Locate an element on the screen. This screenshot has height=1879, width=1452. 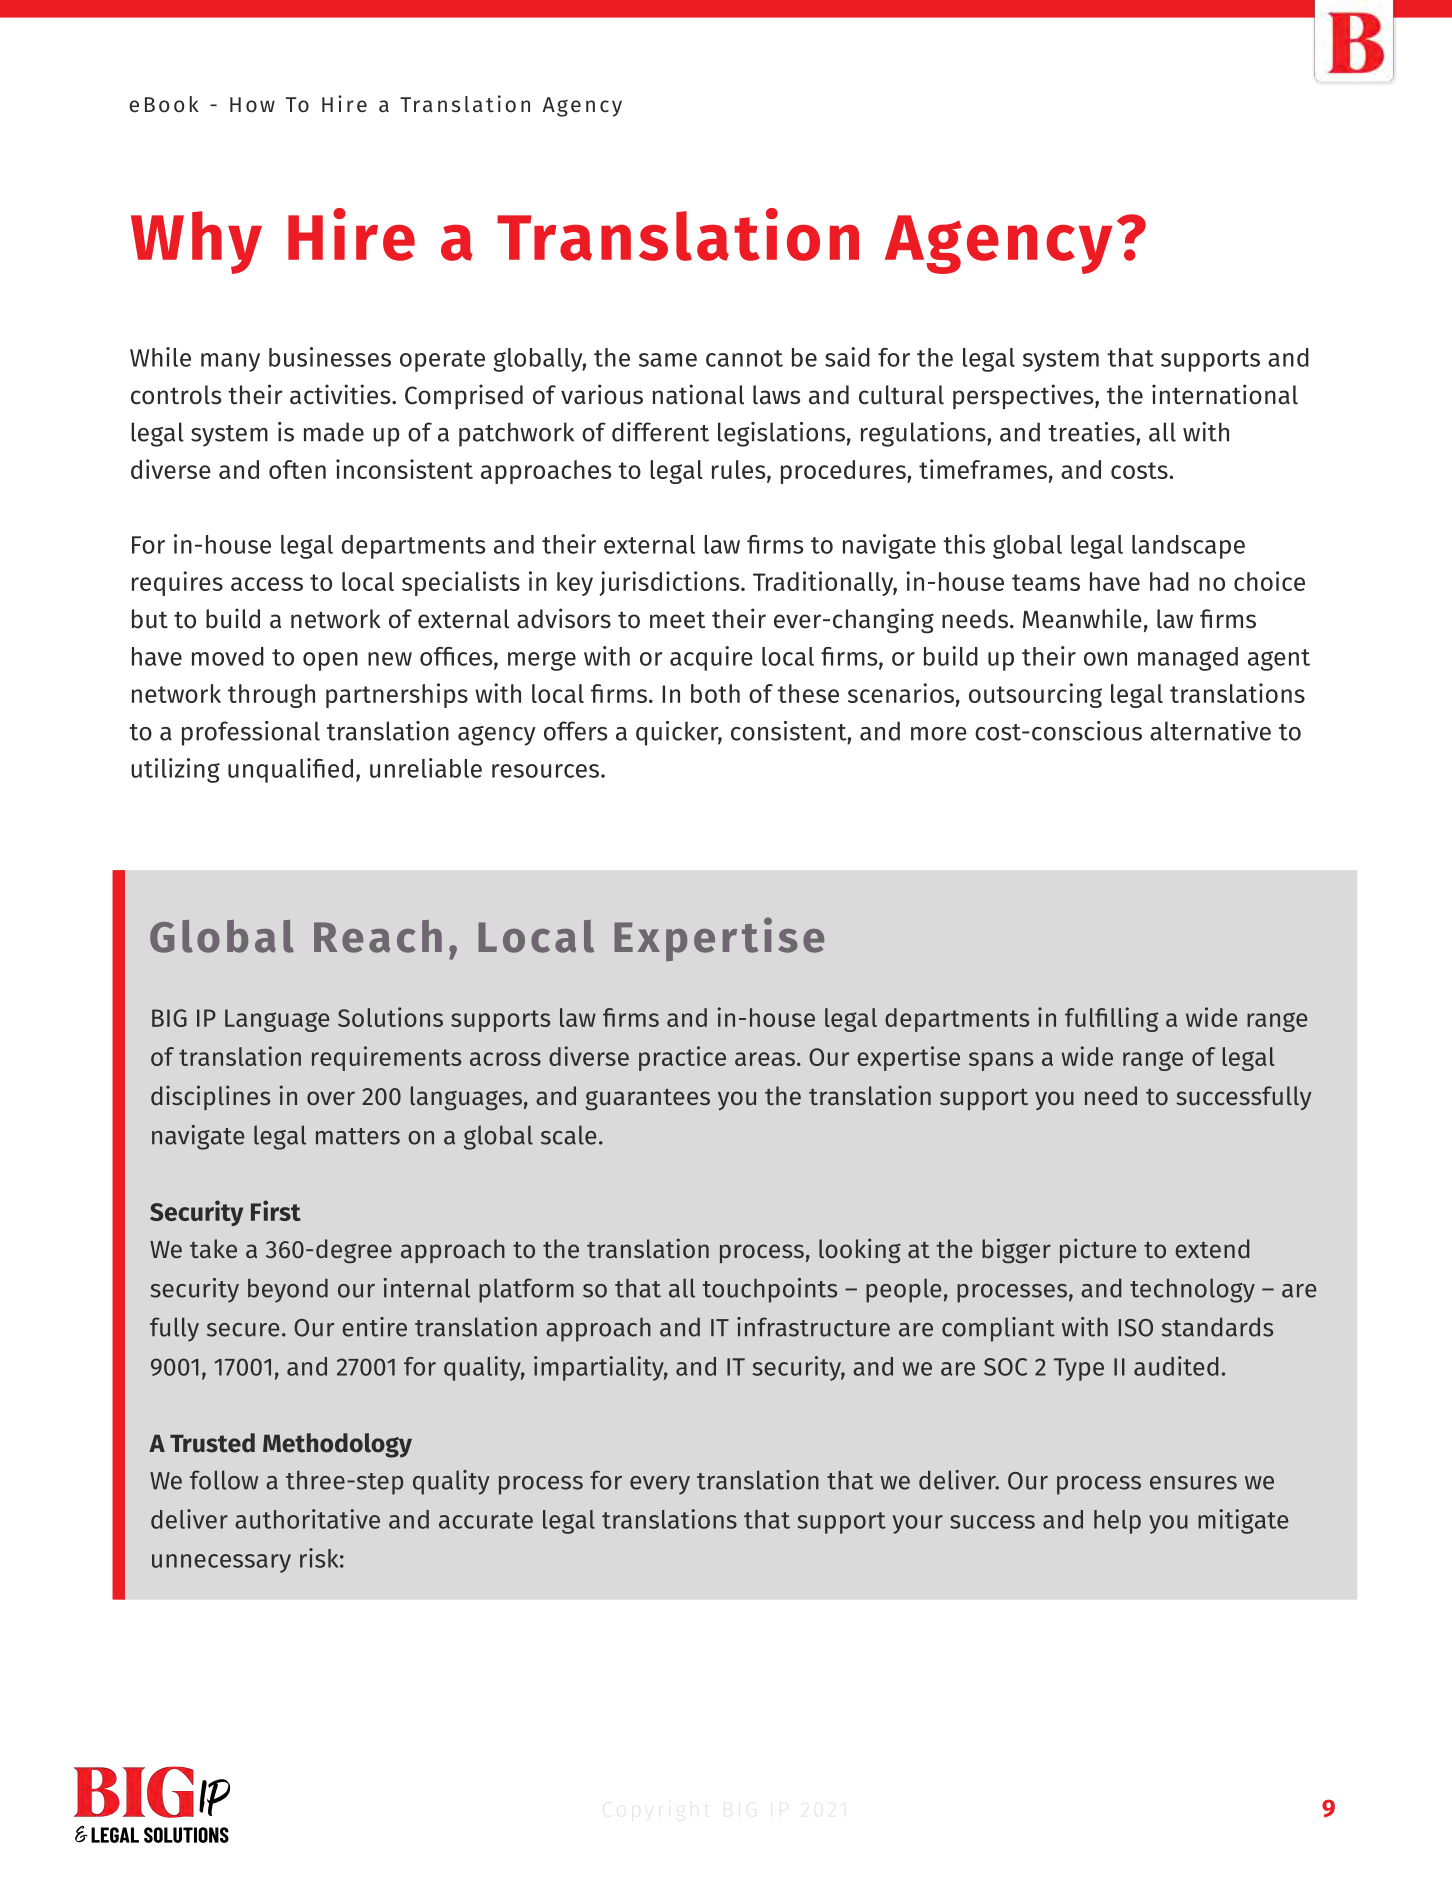
cannot is located at coordinates (744, 358).
